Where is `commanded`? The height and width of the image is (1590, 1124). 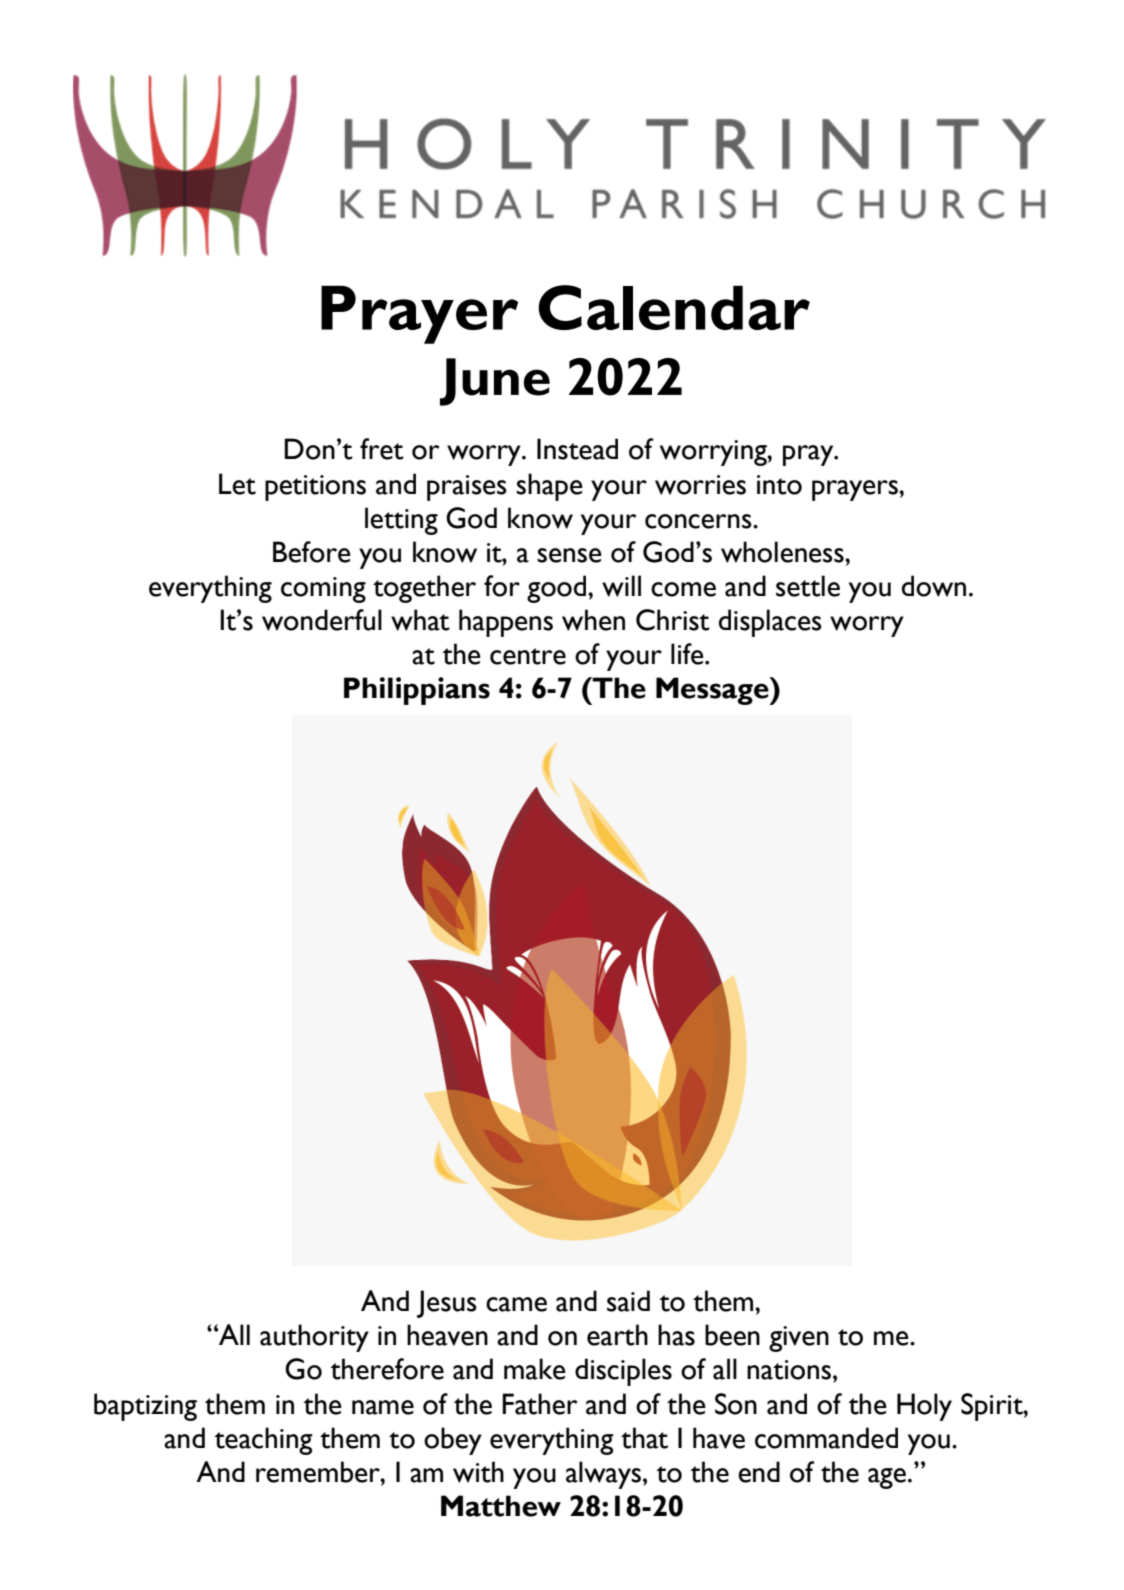 commanded is located at coordinates (826, 1438).
